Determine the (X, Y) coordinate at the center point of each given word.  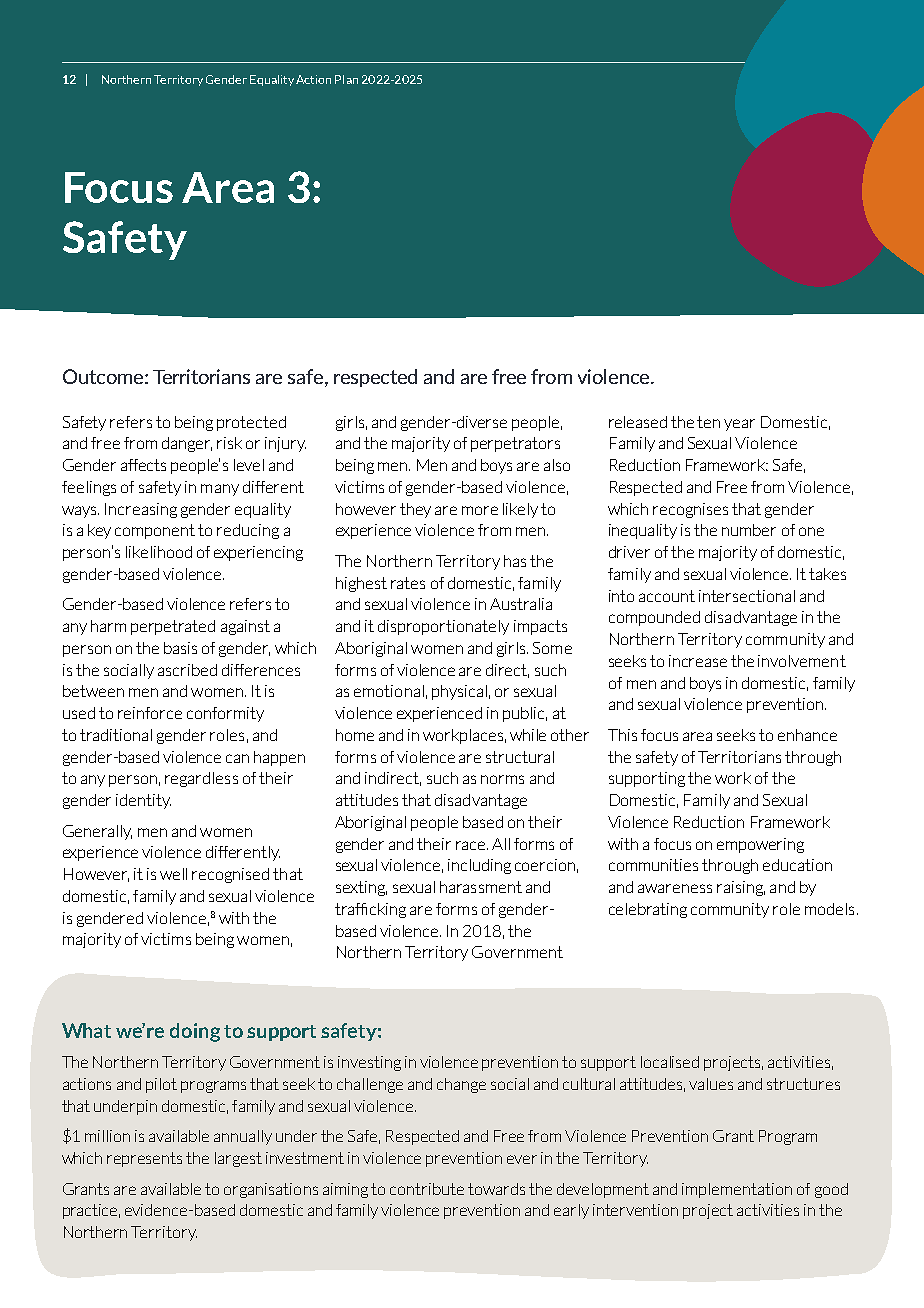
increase (698, 661)
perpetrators (515, 444)
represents (144, 1159)
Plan (346, 79)
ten (708, 422)
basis (180, 648)
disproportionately (443, 627)
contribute (427, 1189)
